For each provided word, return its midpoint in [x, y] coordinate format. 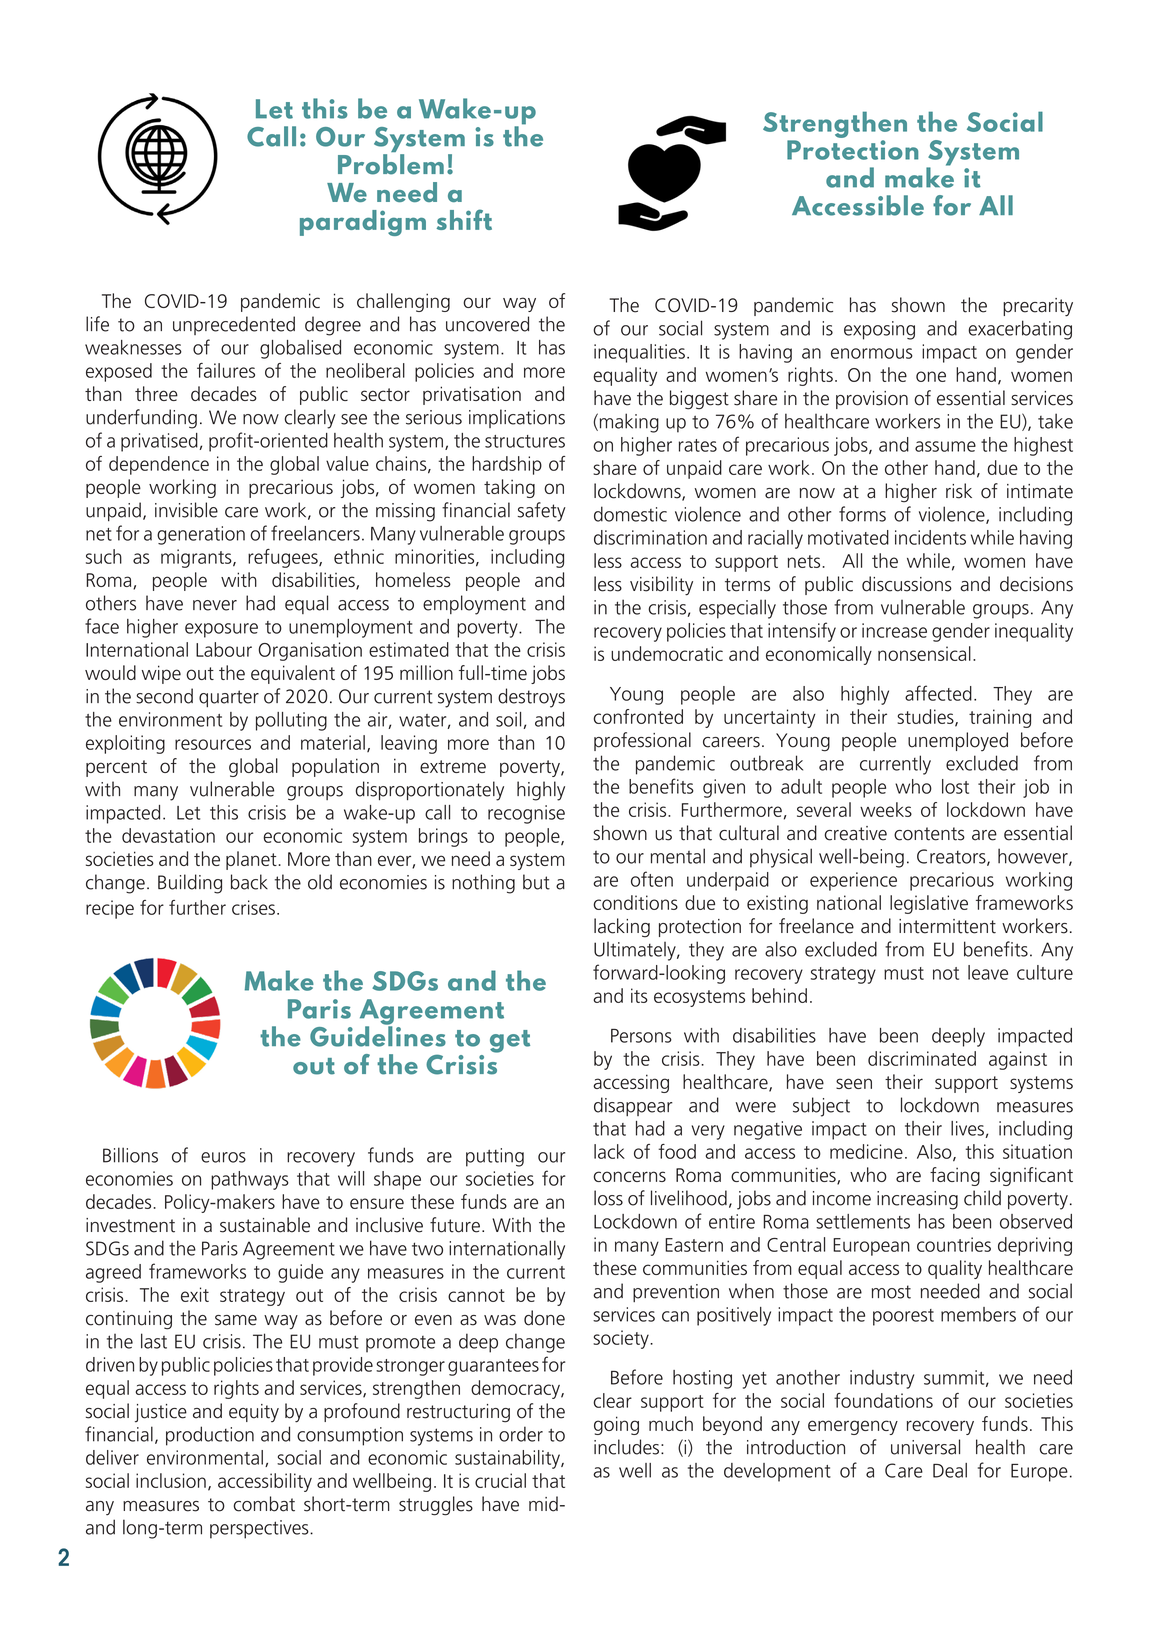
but [536, 882]
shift [464, 219]
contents [929, 834]
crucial [500, 1480]
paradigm [363, 223]
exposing [879, 330]
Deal [950, 1470]
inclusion [171, 1480]
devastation [168, 835]
